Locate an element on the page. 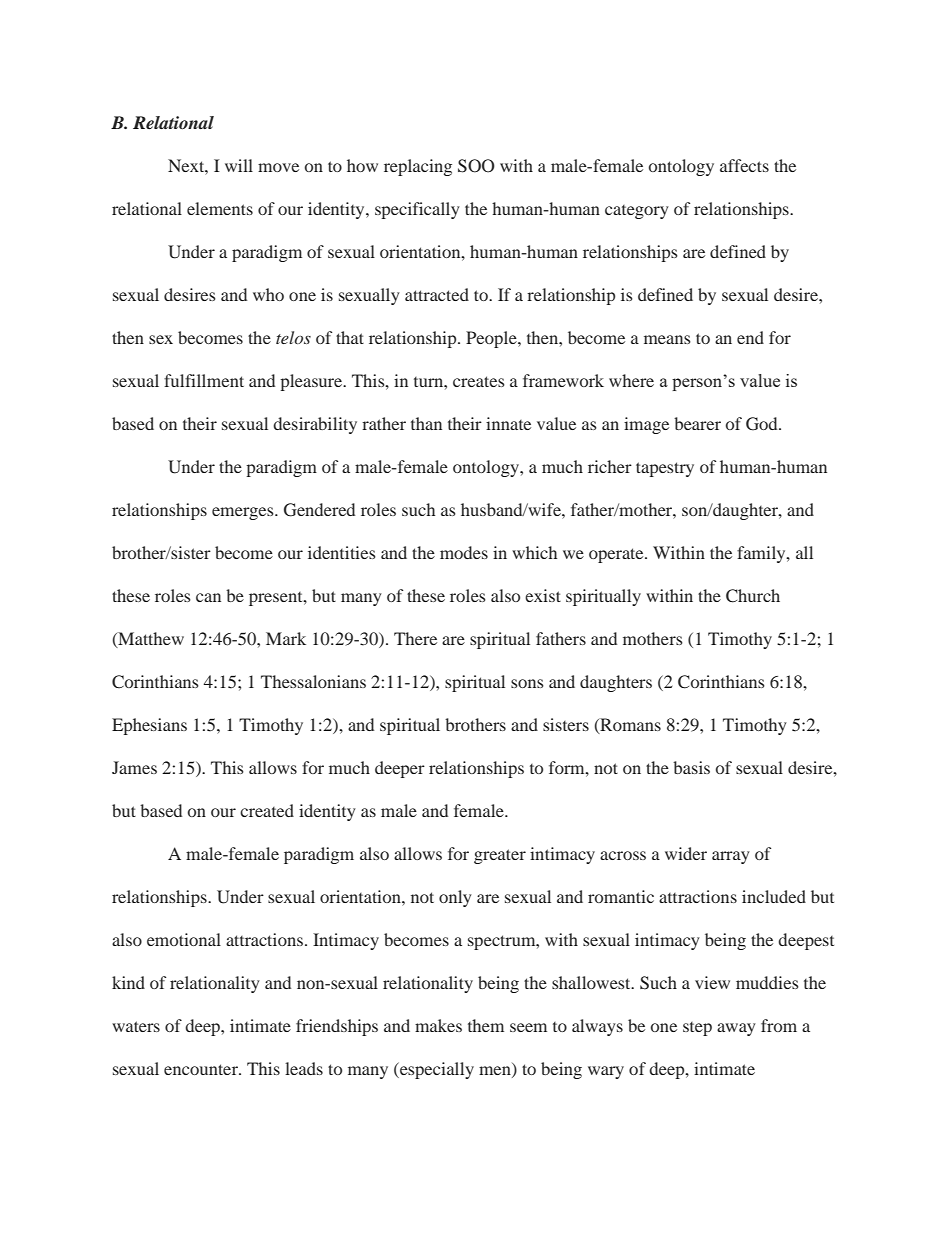 The height and width of the document is (1233, 952). encounter is located at coordinates (202, 1069).
